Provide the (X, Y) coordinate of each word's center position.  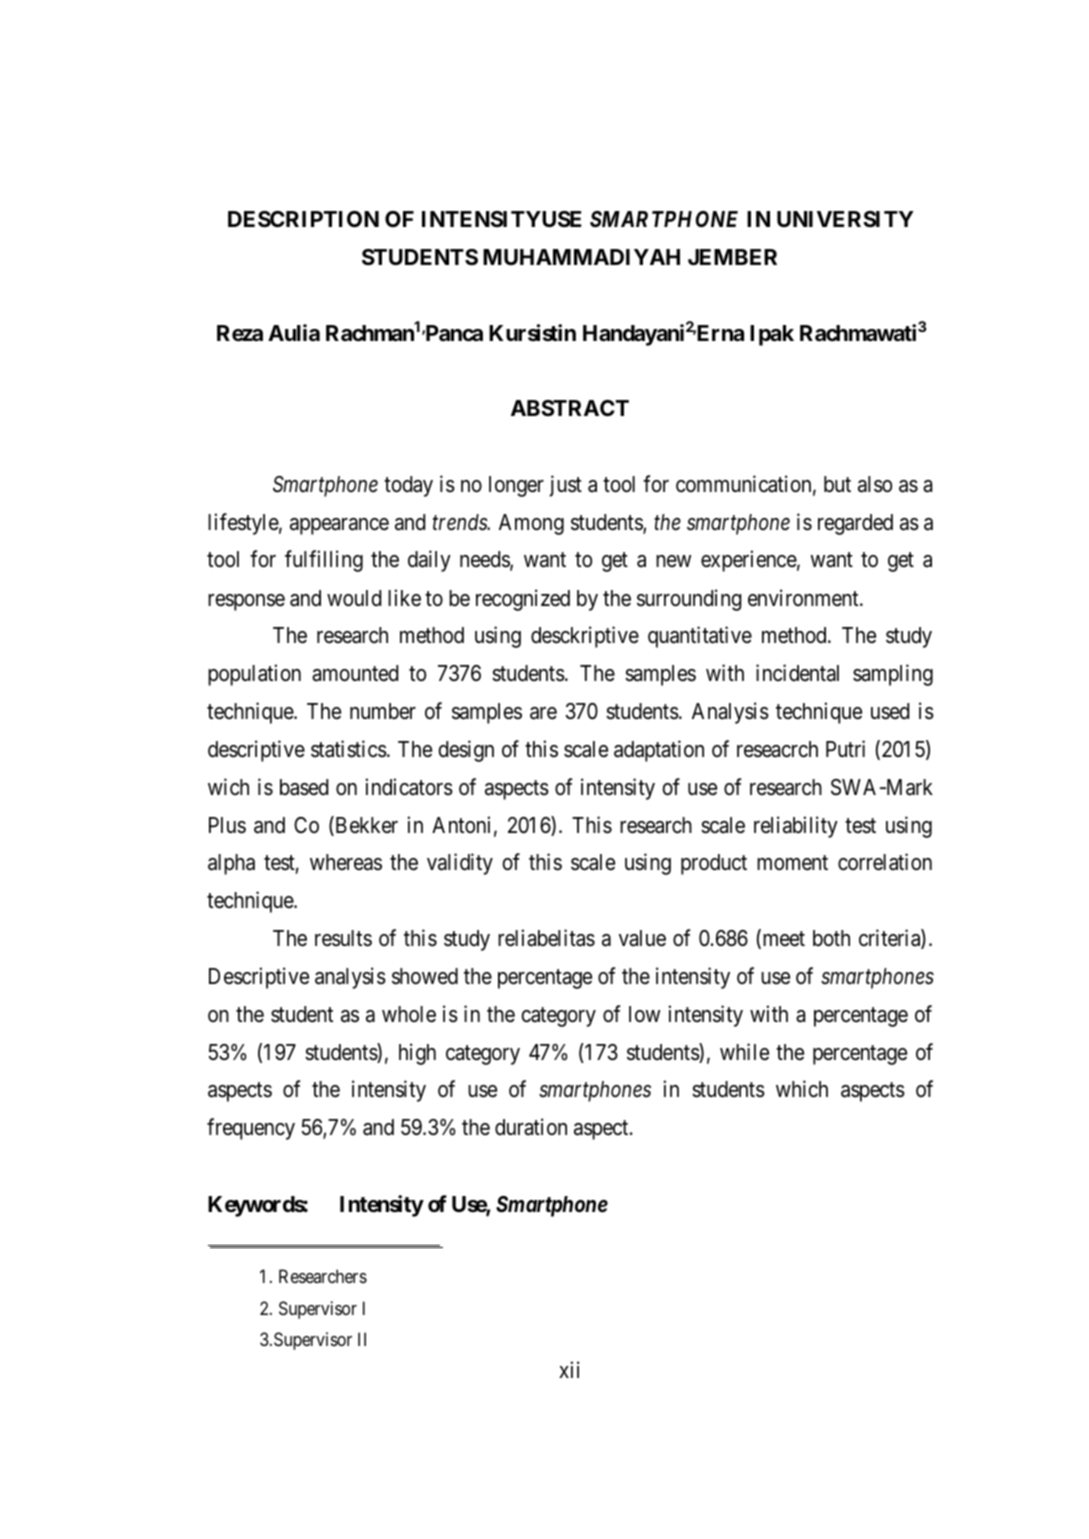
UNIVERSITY (845, 219)
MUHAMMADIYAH (581, 257)
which (802, 1089)
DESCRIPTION (303, 219)
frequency (251, 1129)
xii (569, 1369)
